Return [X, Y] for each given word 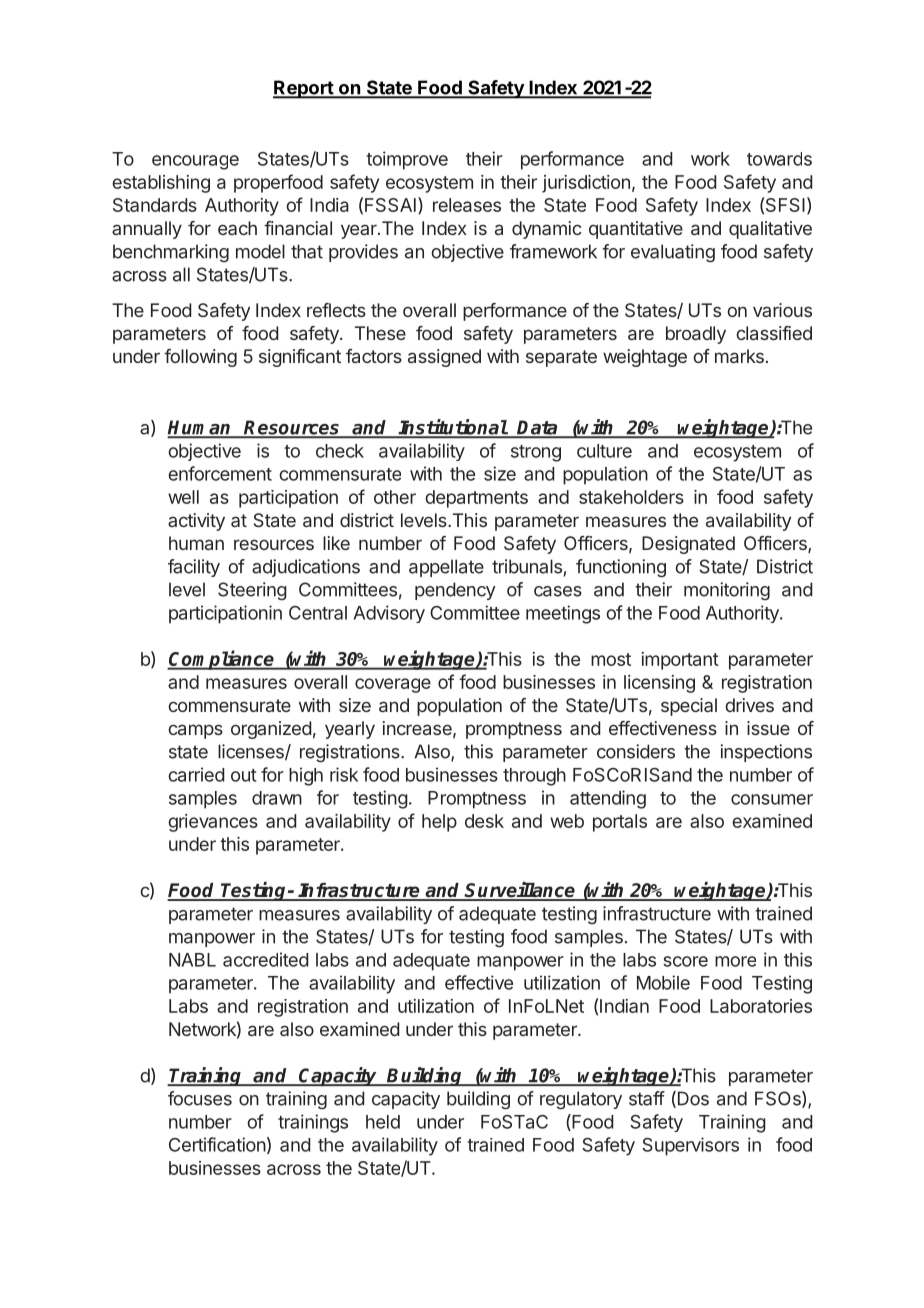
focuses [200, 1098]
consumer [772, 799]
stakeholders [631, 497]
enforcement [220, 473]
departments [476, 499]
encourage [195, 162]
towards [779, 159]
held [383, 1122]
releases [467, 205]
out [244, 775]
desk [484, 821]
